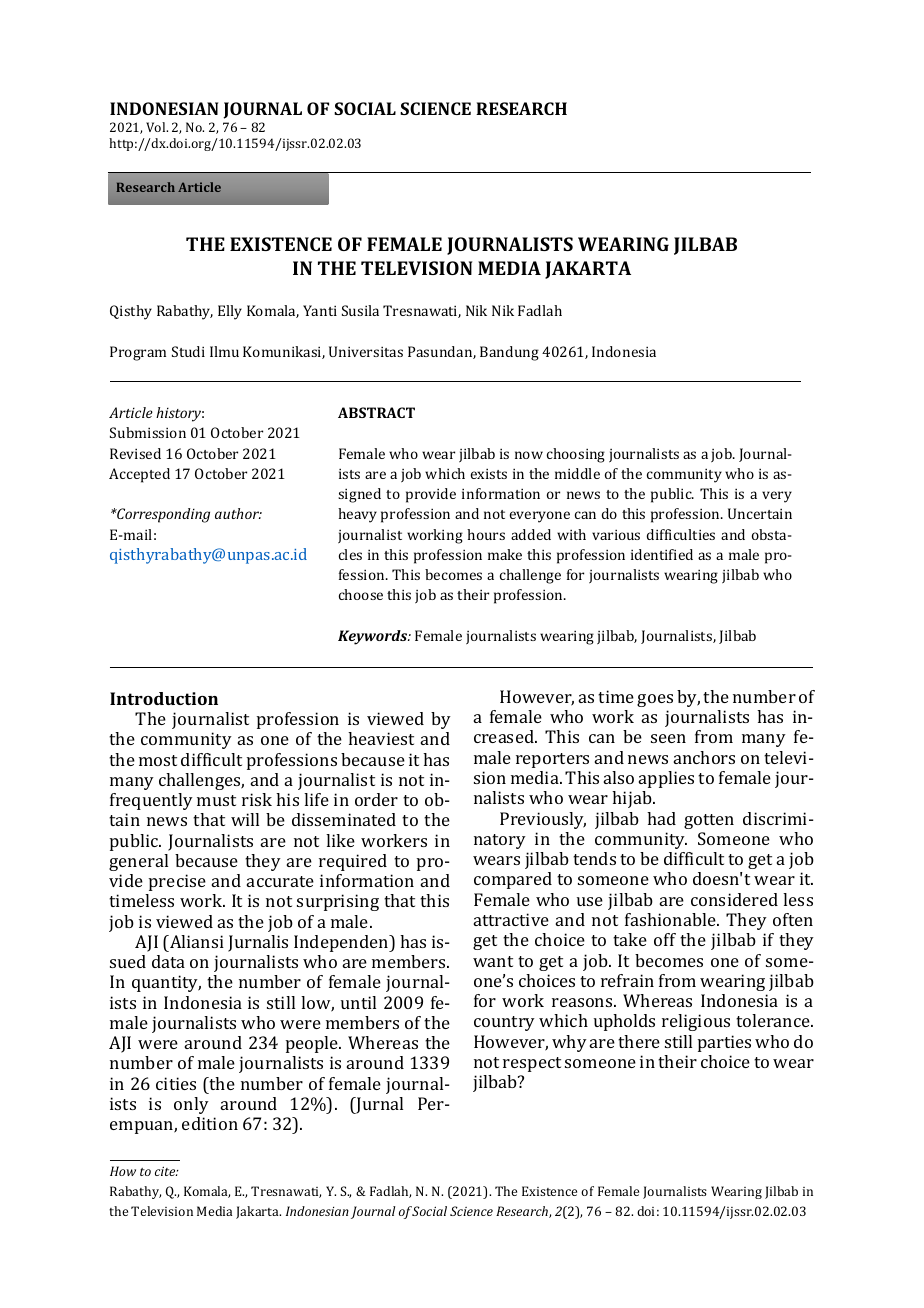 The image size is (924, 1308). What do you see at coordinates (224, 351) in the page?
I see `Ilmu` at bounding box center [224, 351].
